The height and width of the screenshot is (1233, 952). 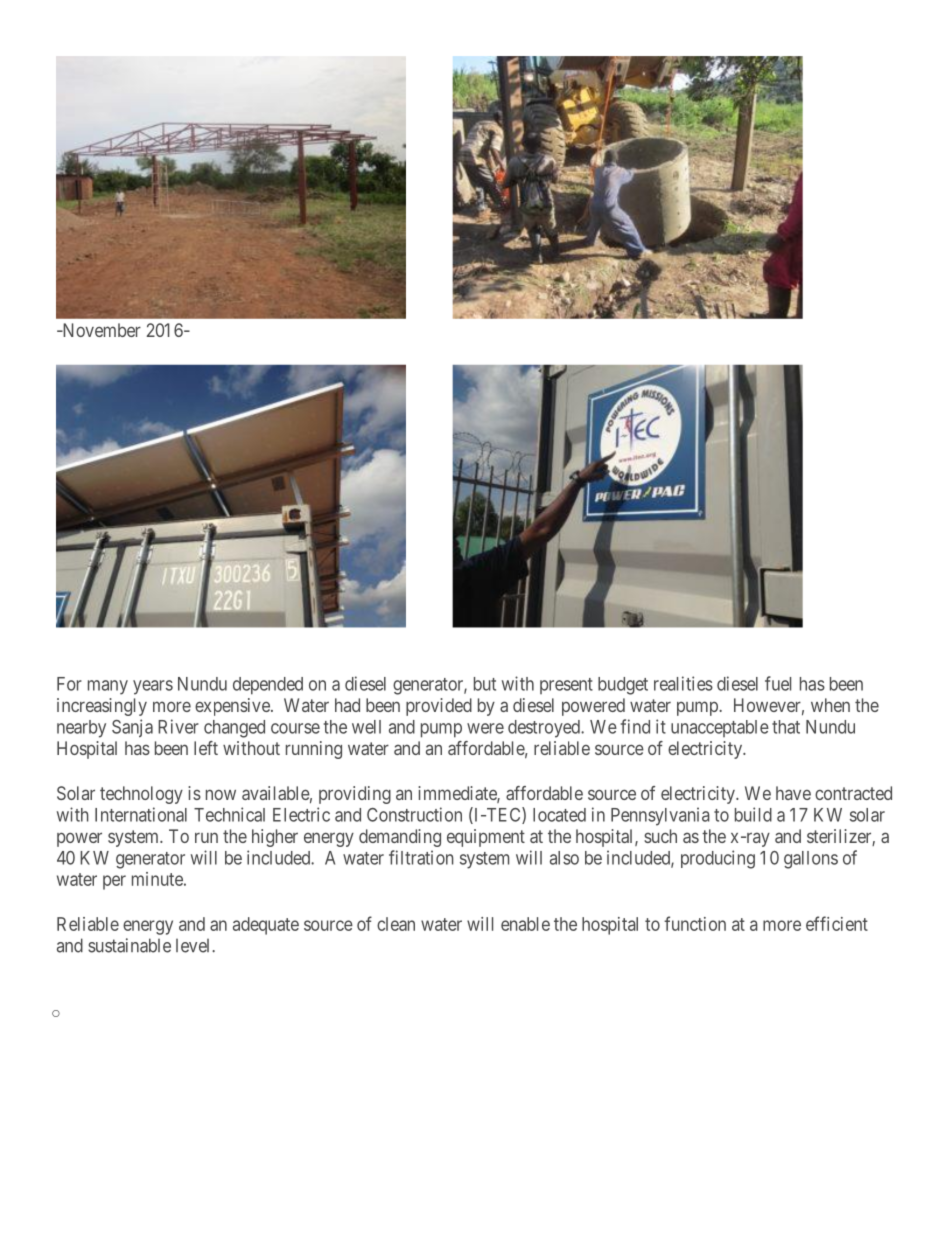 What do you see at coordinates (786, 727) in the screenshot?
I see `that` at bounding box center [786, 727].
